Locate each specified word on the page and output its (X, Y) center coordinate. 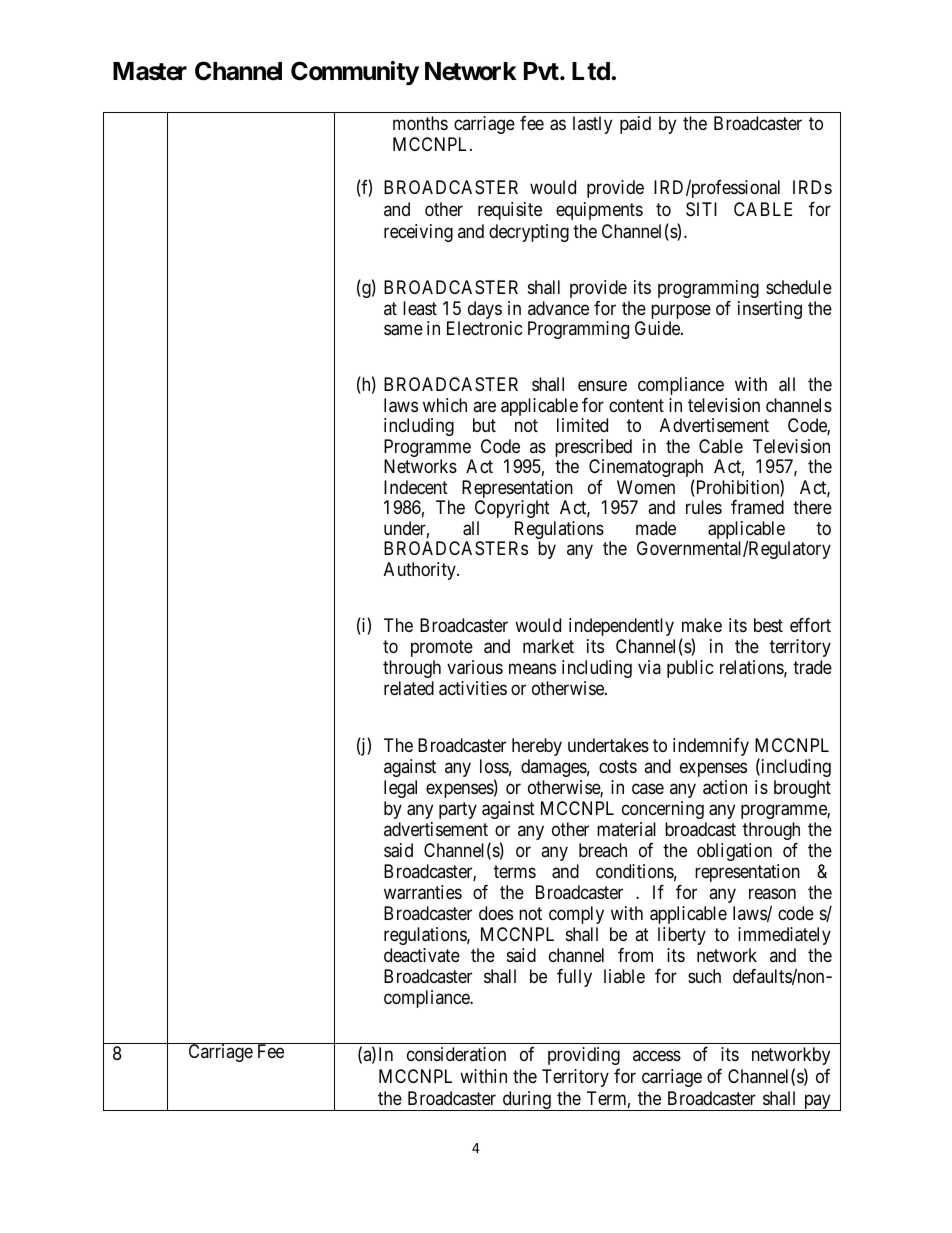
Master (150, 71)
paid (635, 125)
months (420, 123)
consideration (456, 1054)
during (526, 1101)
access (657, 1055)
